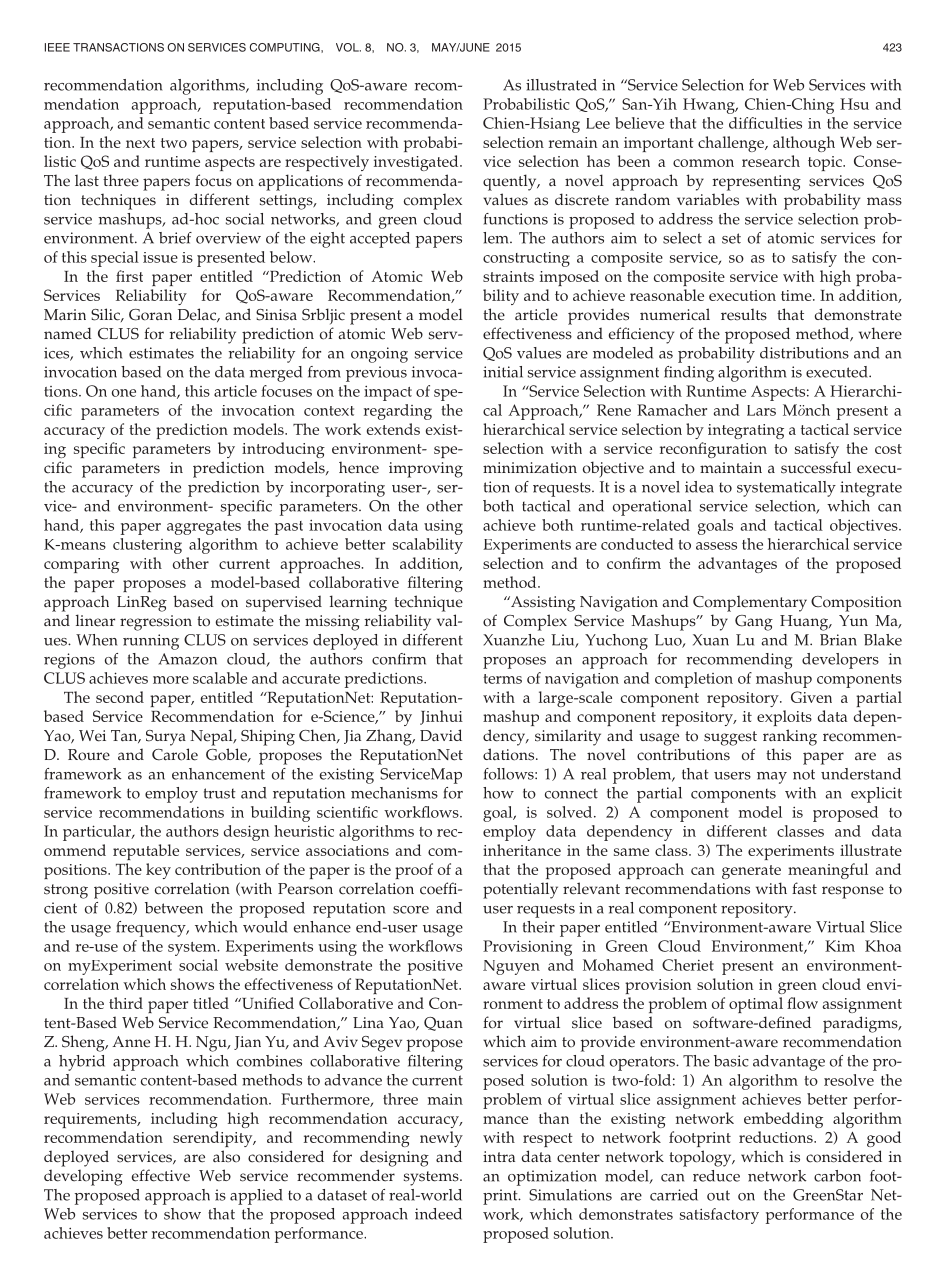 This screenshot has width=943, height=1288. I want to click on carbon, so click(837, 1176).
